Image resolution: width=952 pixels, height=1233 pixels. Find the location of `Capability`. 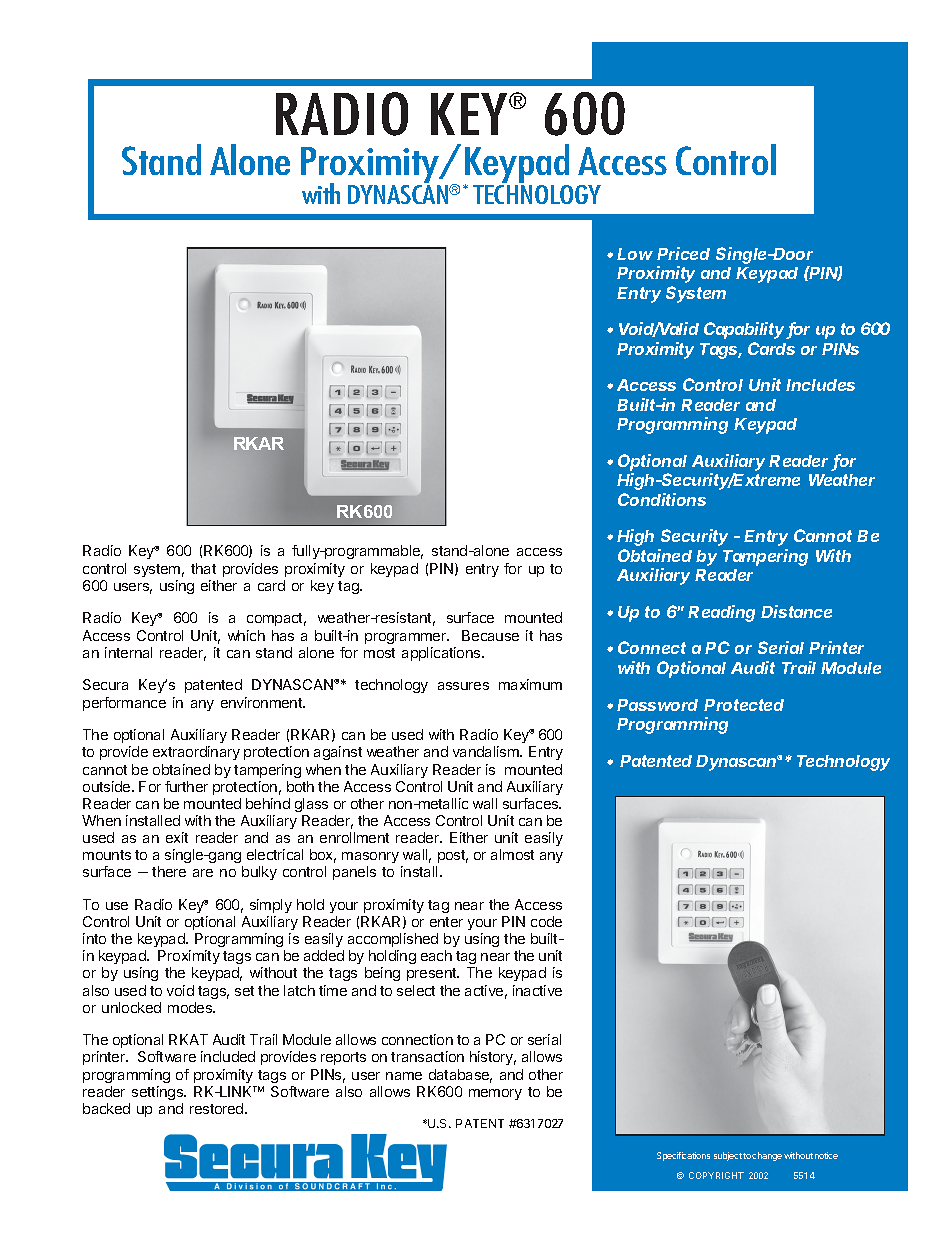

Capability is located at coordinates (744, 330).
